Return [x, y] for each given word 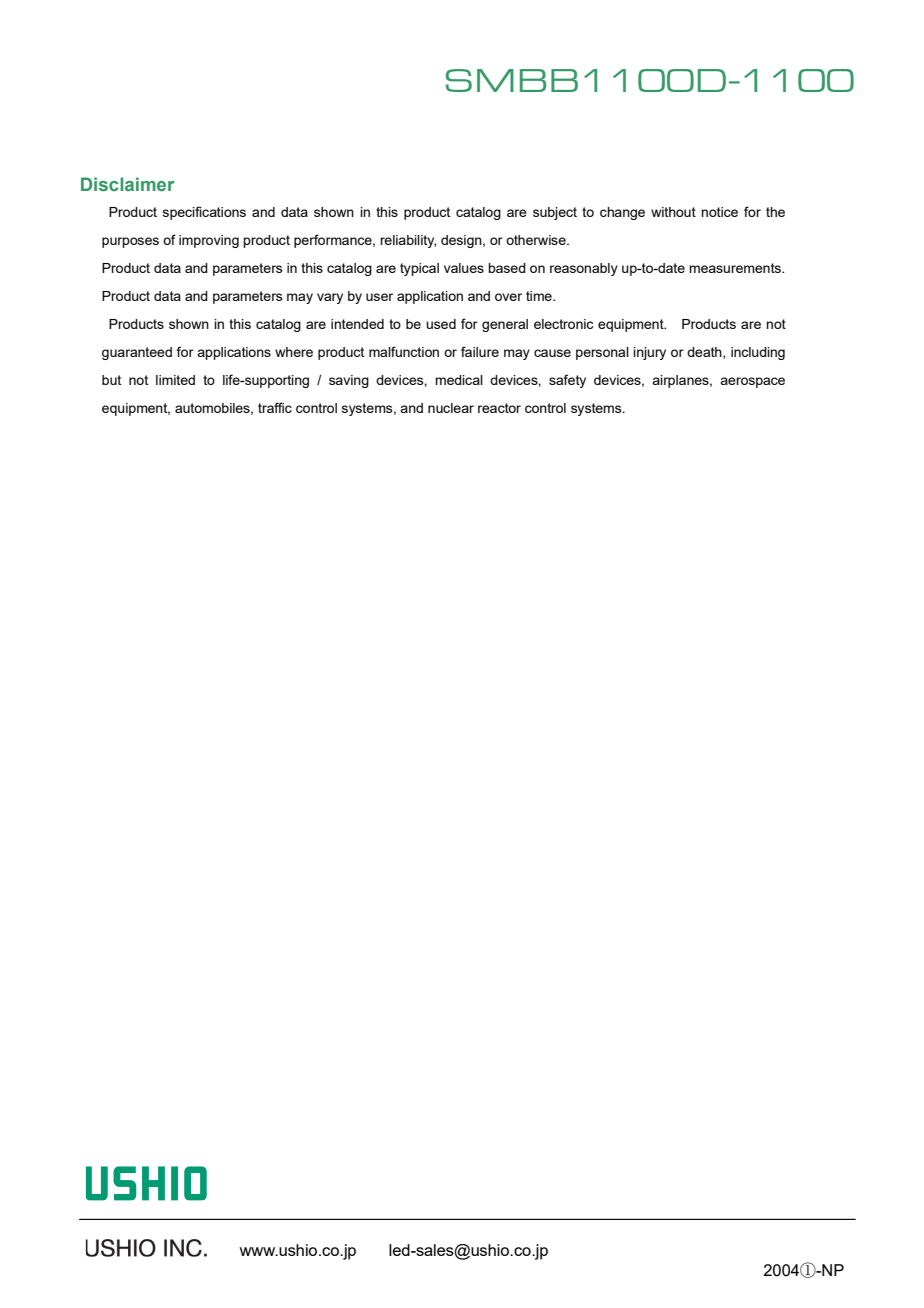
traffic [275, 407]
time [540, 296]
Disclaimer [128, 184]
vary [330, 298]
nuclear [451, 408]
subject [555, 213]
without [673, 212]
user [379, 297]
